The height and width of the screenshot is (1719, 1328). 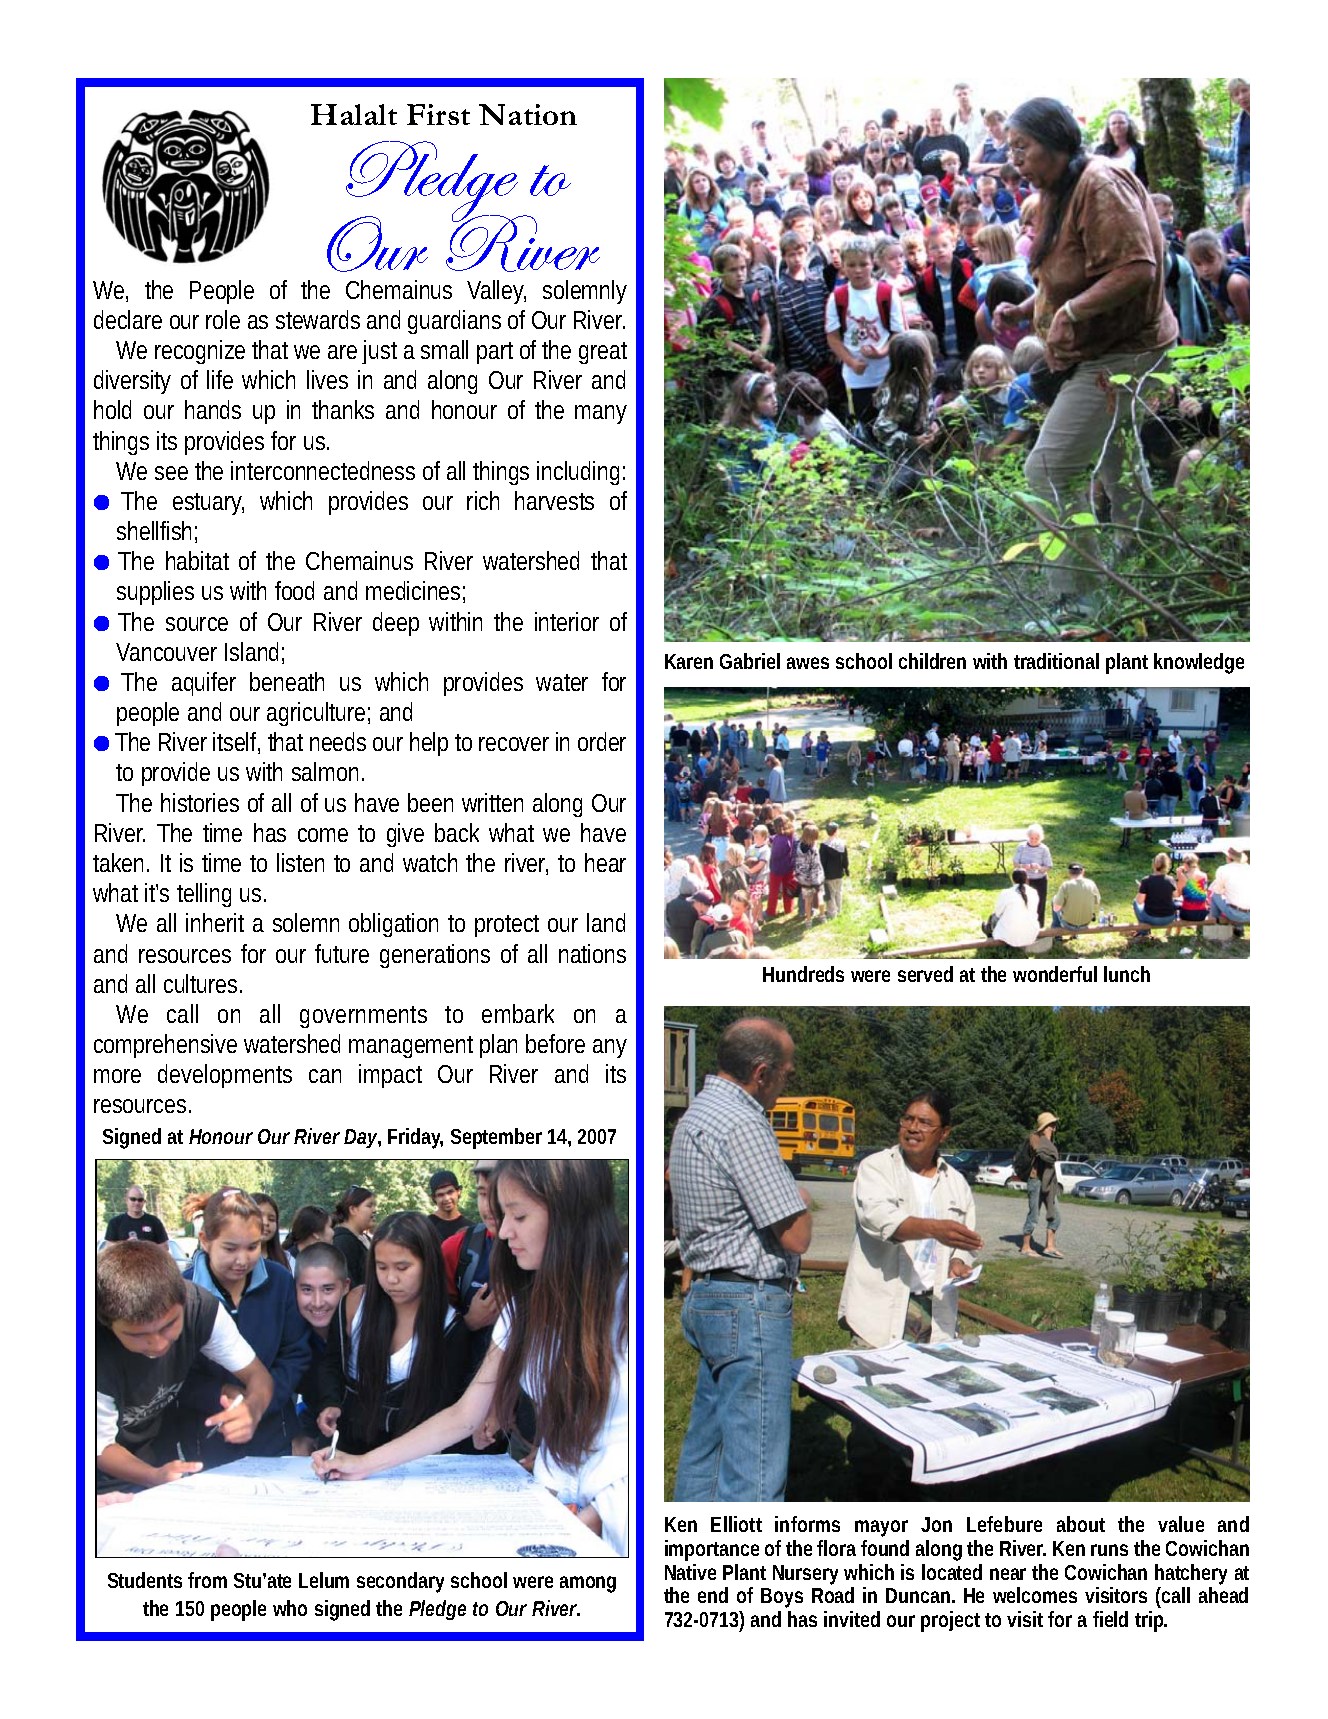 I want to click on wonderful, so click(x=1055, y=974).
